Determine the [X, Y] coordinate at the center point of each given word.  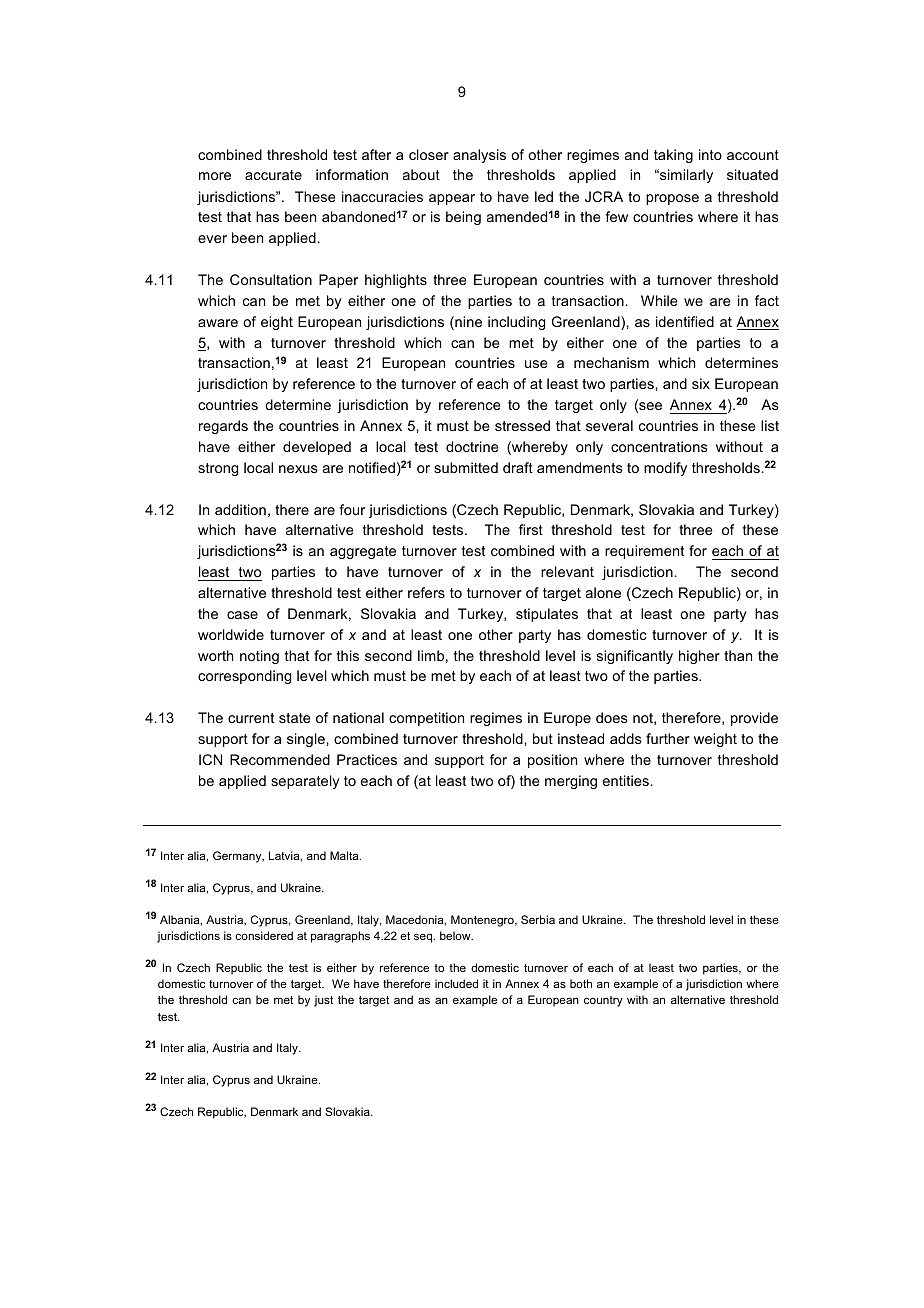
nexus [298, 469]
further [668, 738]
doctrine [472, 446]
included [456, 983]
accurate [273, 175]
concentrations [659, 446]
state [295, 718]
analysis [479, 156]
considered [264, 935]
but [543, 738]
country [603, 1001]
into [710, 154]
